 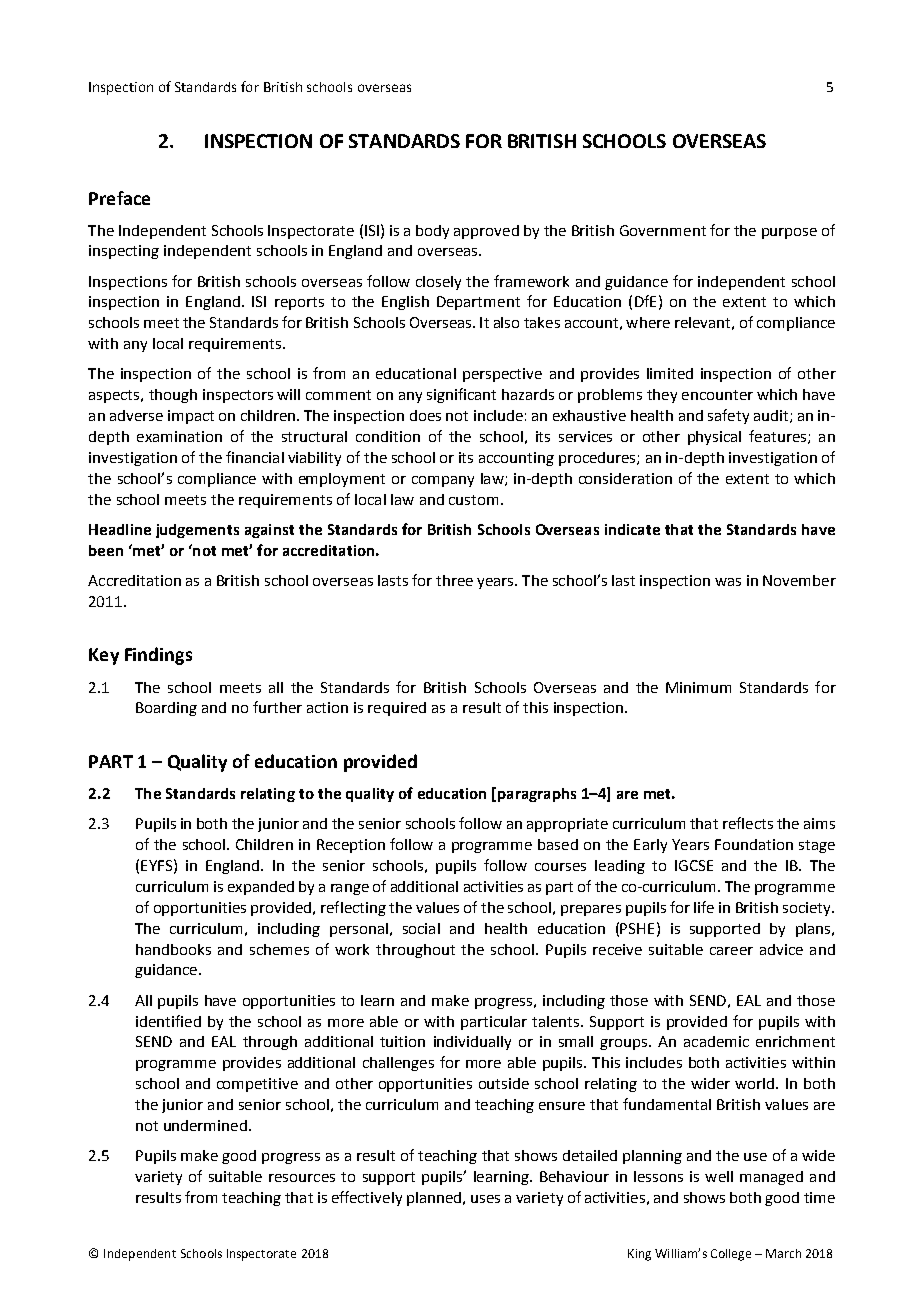 What do you see at coordinates (197, 531) in the document?
I see `judgements` at bounding box center [197, 531].
